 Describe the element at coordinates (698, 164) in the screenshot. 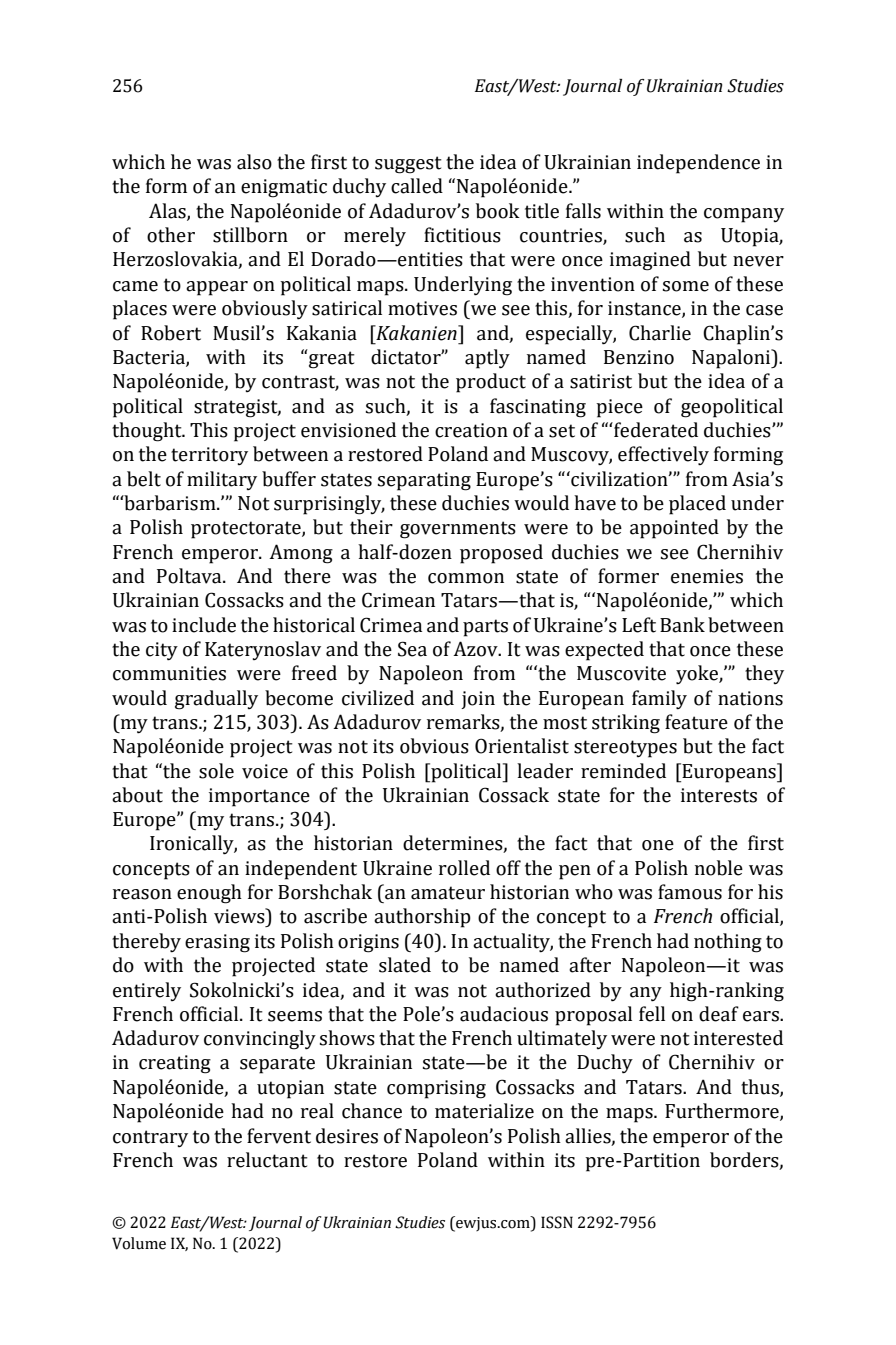

I see `independence` at that location.
